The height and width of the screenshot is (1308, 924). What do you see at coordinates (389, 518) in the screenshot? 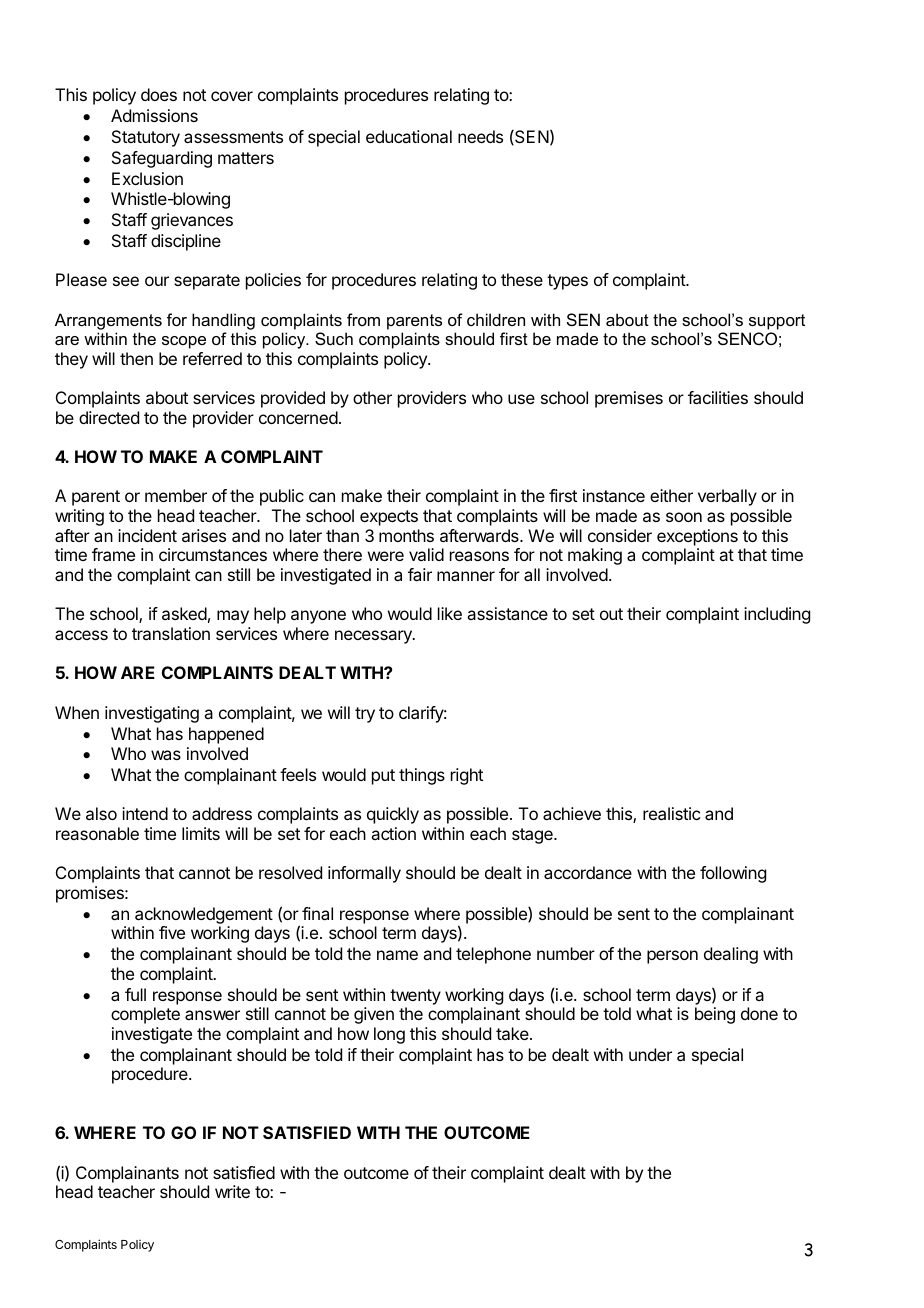
I see `expects` at bounding box center [389, 518].
